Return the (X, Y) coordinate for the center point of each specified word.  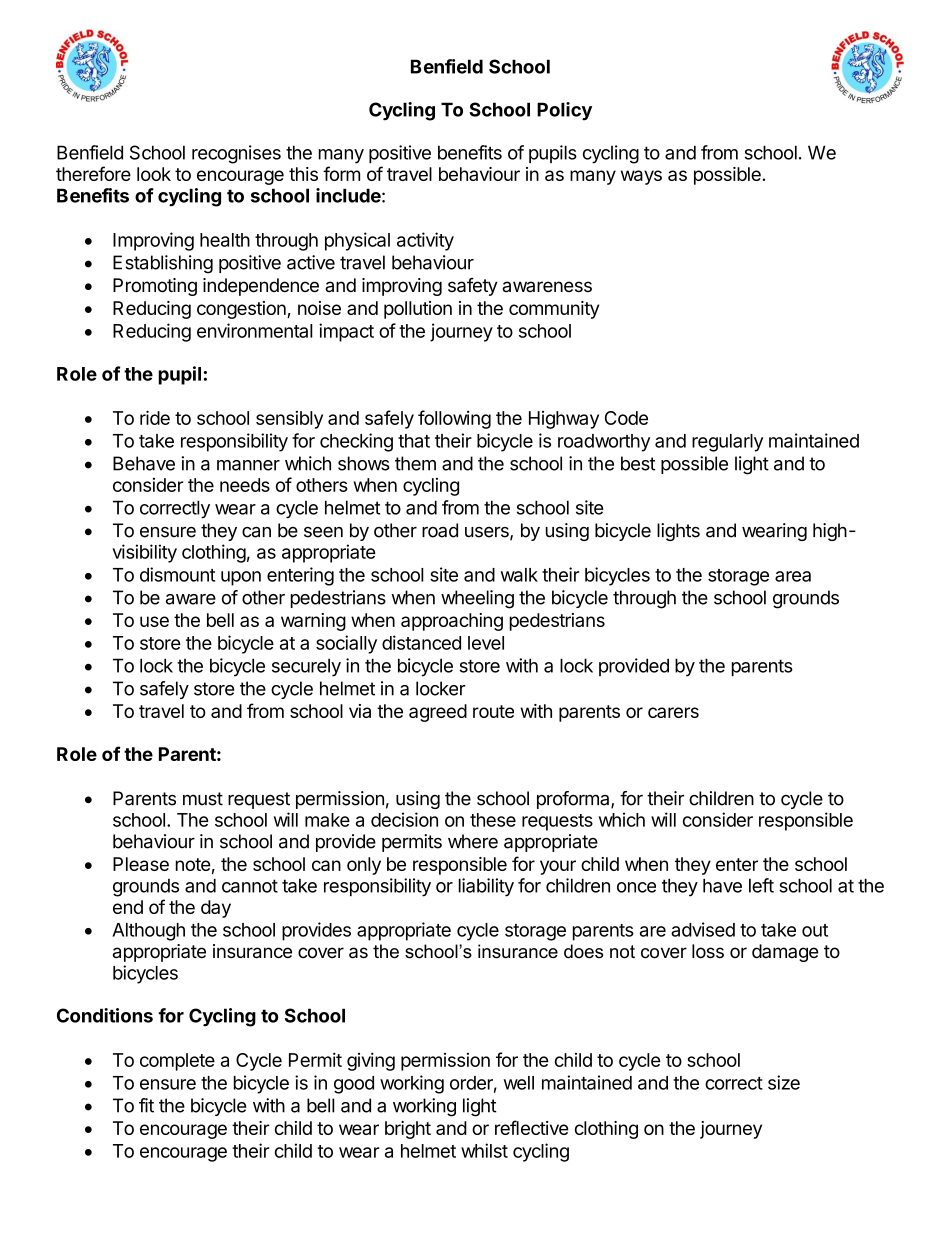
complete (177, 1062)
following (454, 419)
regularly (727, 443)
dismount (177, 574)
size (784, 1082)
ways (641, 177)
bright (408, 1130)
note (193, 864)
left (761, 885)
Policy (564, 111)
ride (155, 417)
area (793, 576)
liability (486, 887)
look (154, 174)
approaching (452, 622)
